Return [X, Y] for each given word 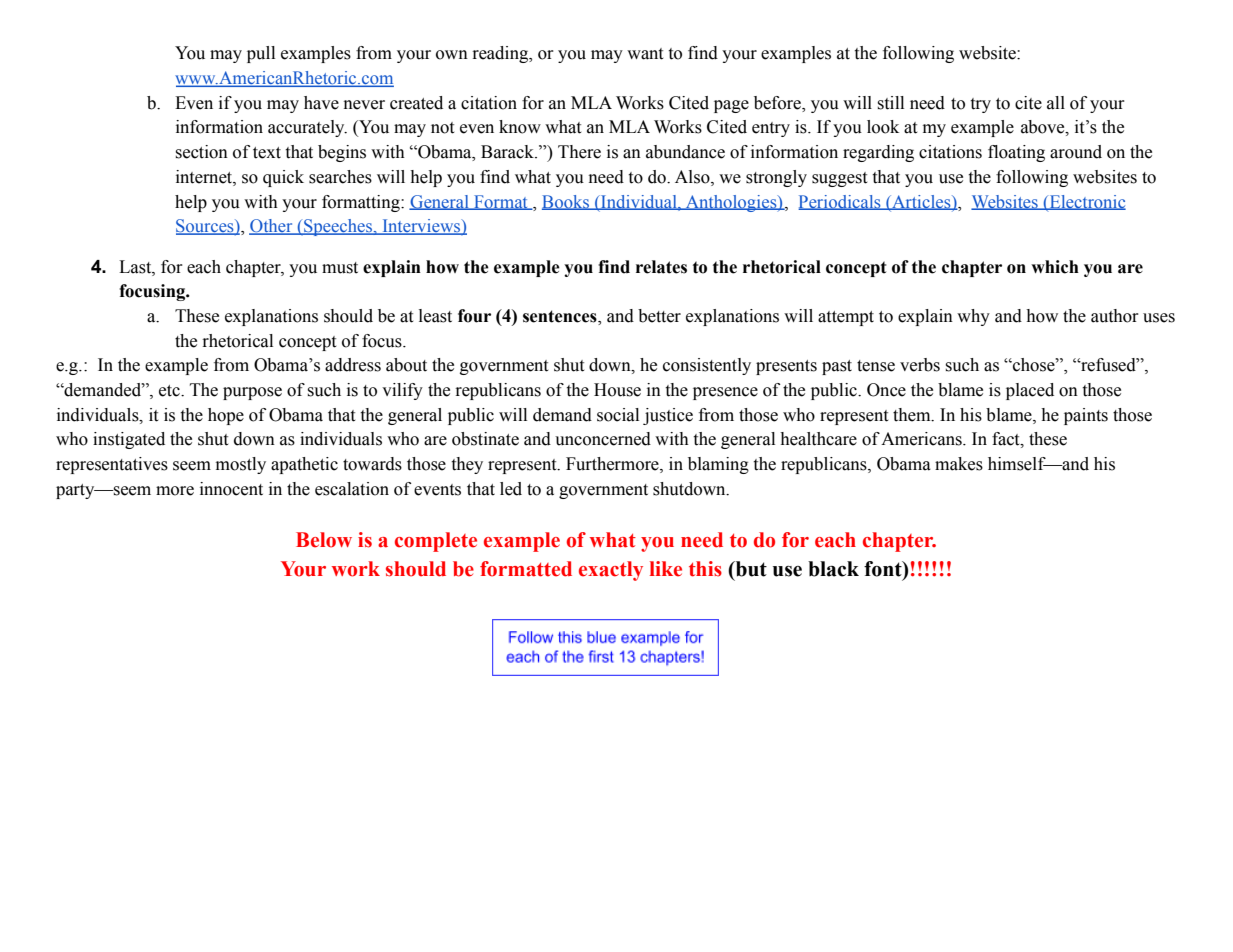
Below [324, 540]
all [1056, 103]
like [666, 569]
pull [261, 54]
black [833, 569]
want [645, 54]
